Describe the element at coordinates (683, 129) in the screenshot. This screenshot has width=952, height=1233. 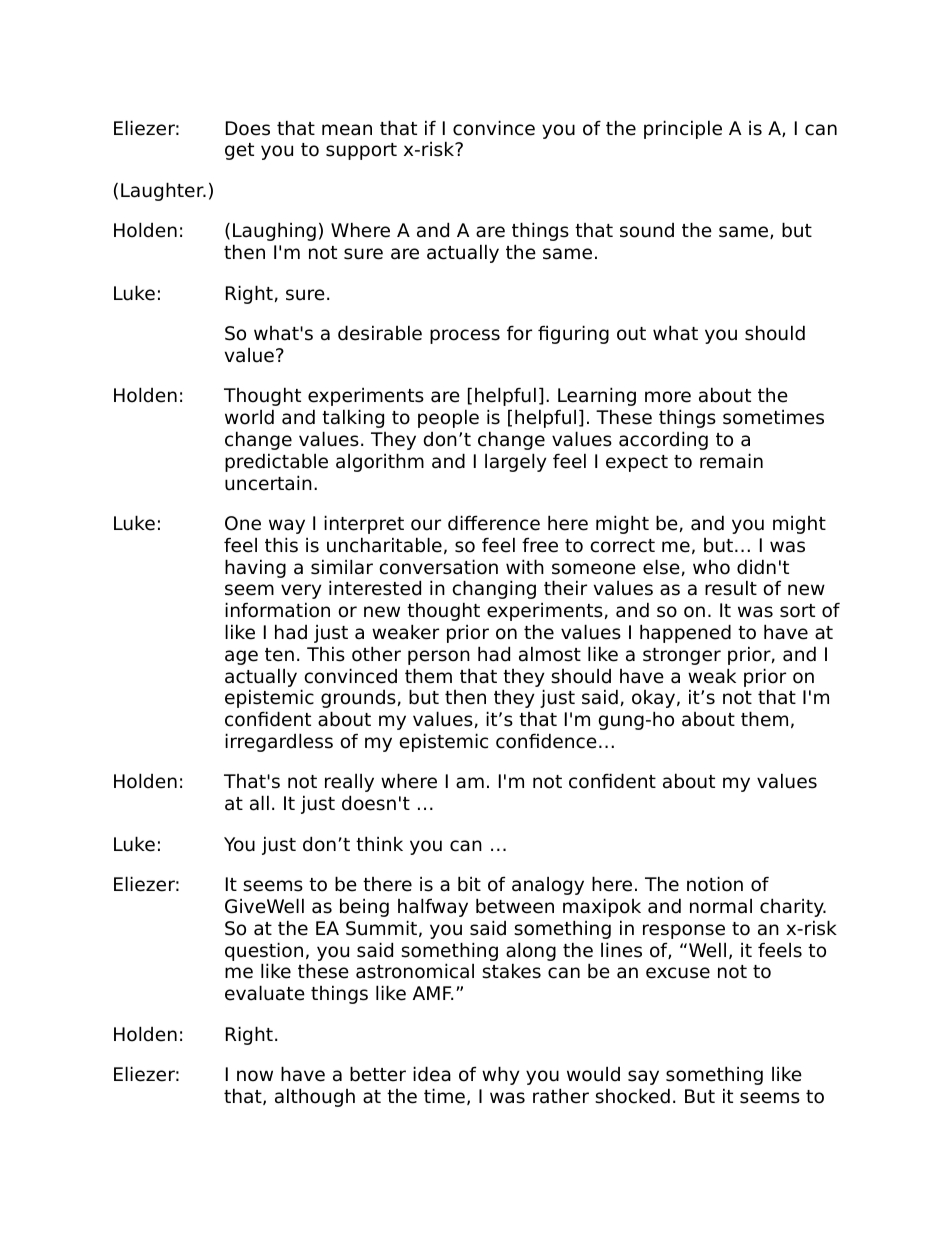
I see `principle` at that location.
